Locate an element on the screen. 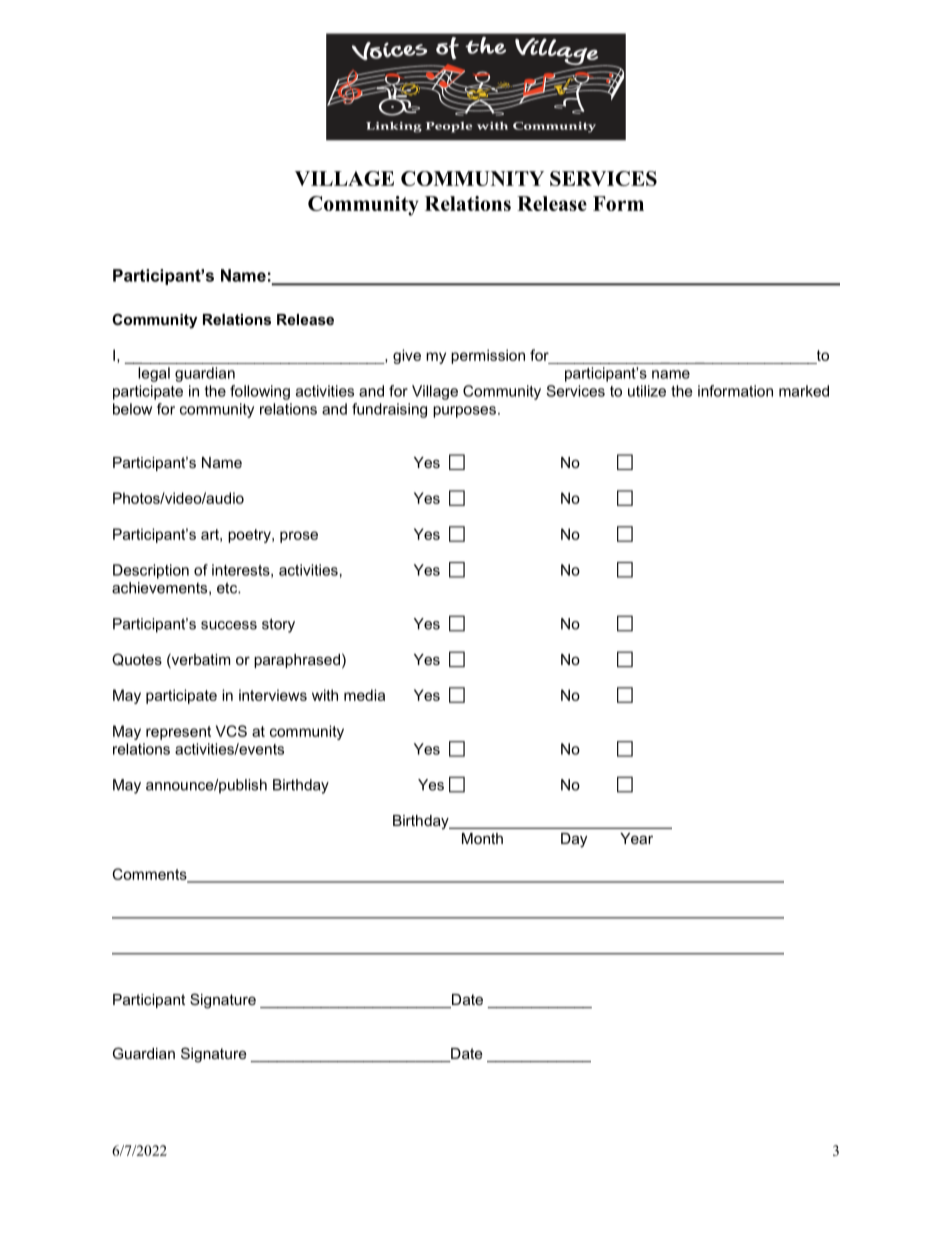 This screenshot has height=1233, width=952. etc is located at coordinates (228, 588).
